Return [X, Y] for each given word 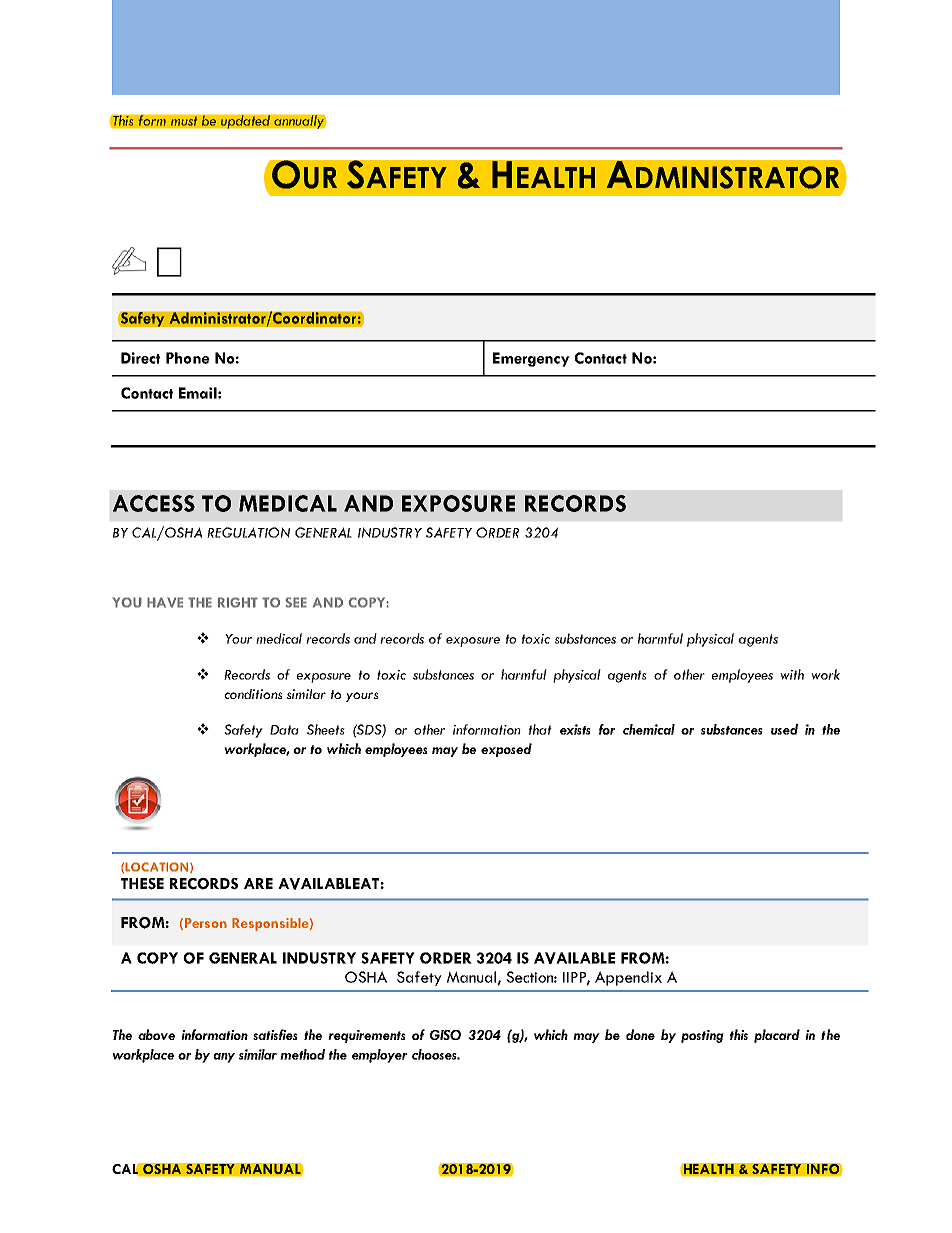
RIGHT [238, 602]
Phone [187, 358]
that [540, 729]
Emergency [531, 359]
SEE [296, 602]
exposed [506, 750]
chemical [649, 729]
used [784, 729]
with [792, 674]
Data [284, 730]
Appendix [628, 978]
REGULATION [248, 532]
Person [206, 923]
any [224, 1058]
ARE [258, 883]
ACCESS [154, 503]
